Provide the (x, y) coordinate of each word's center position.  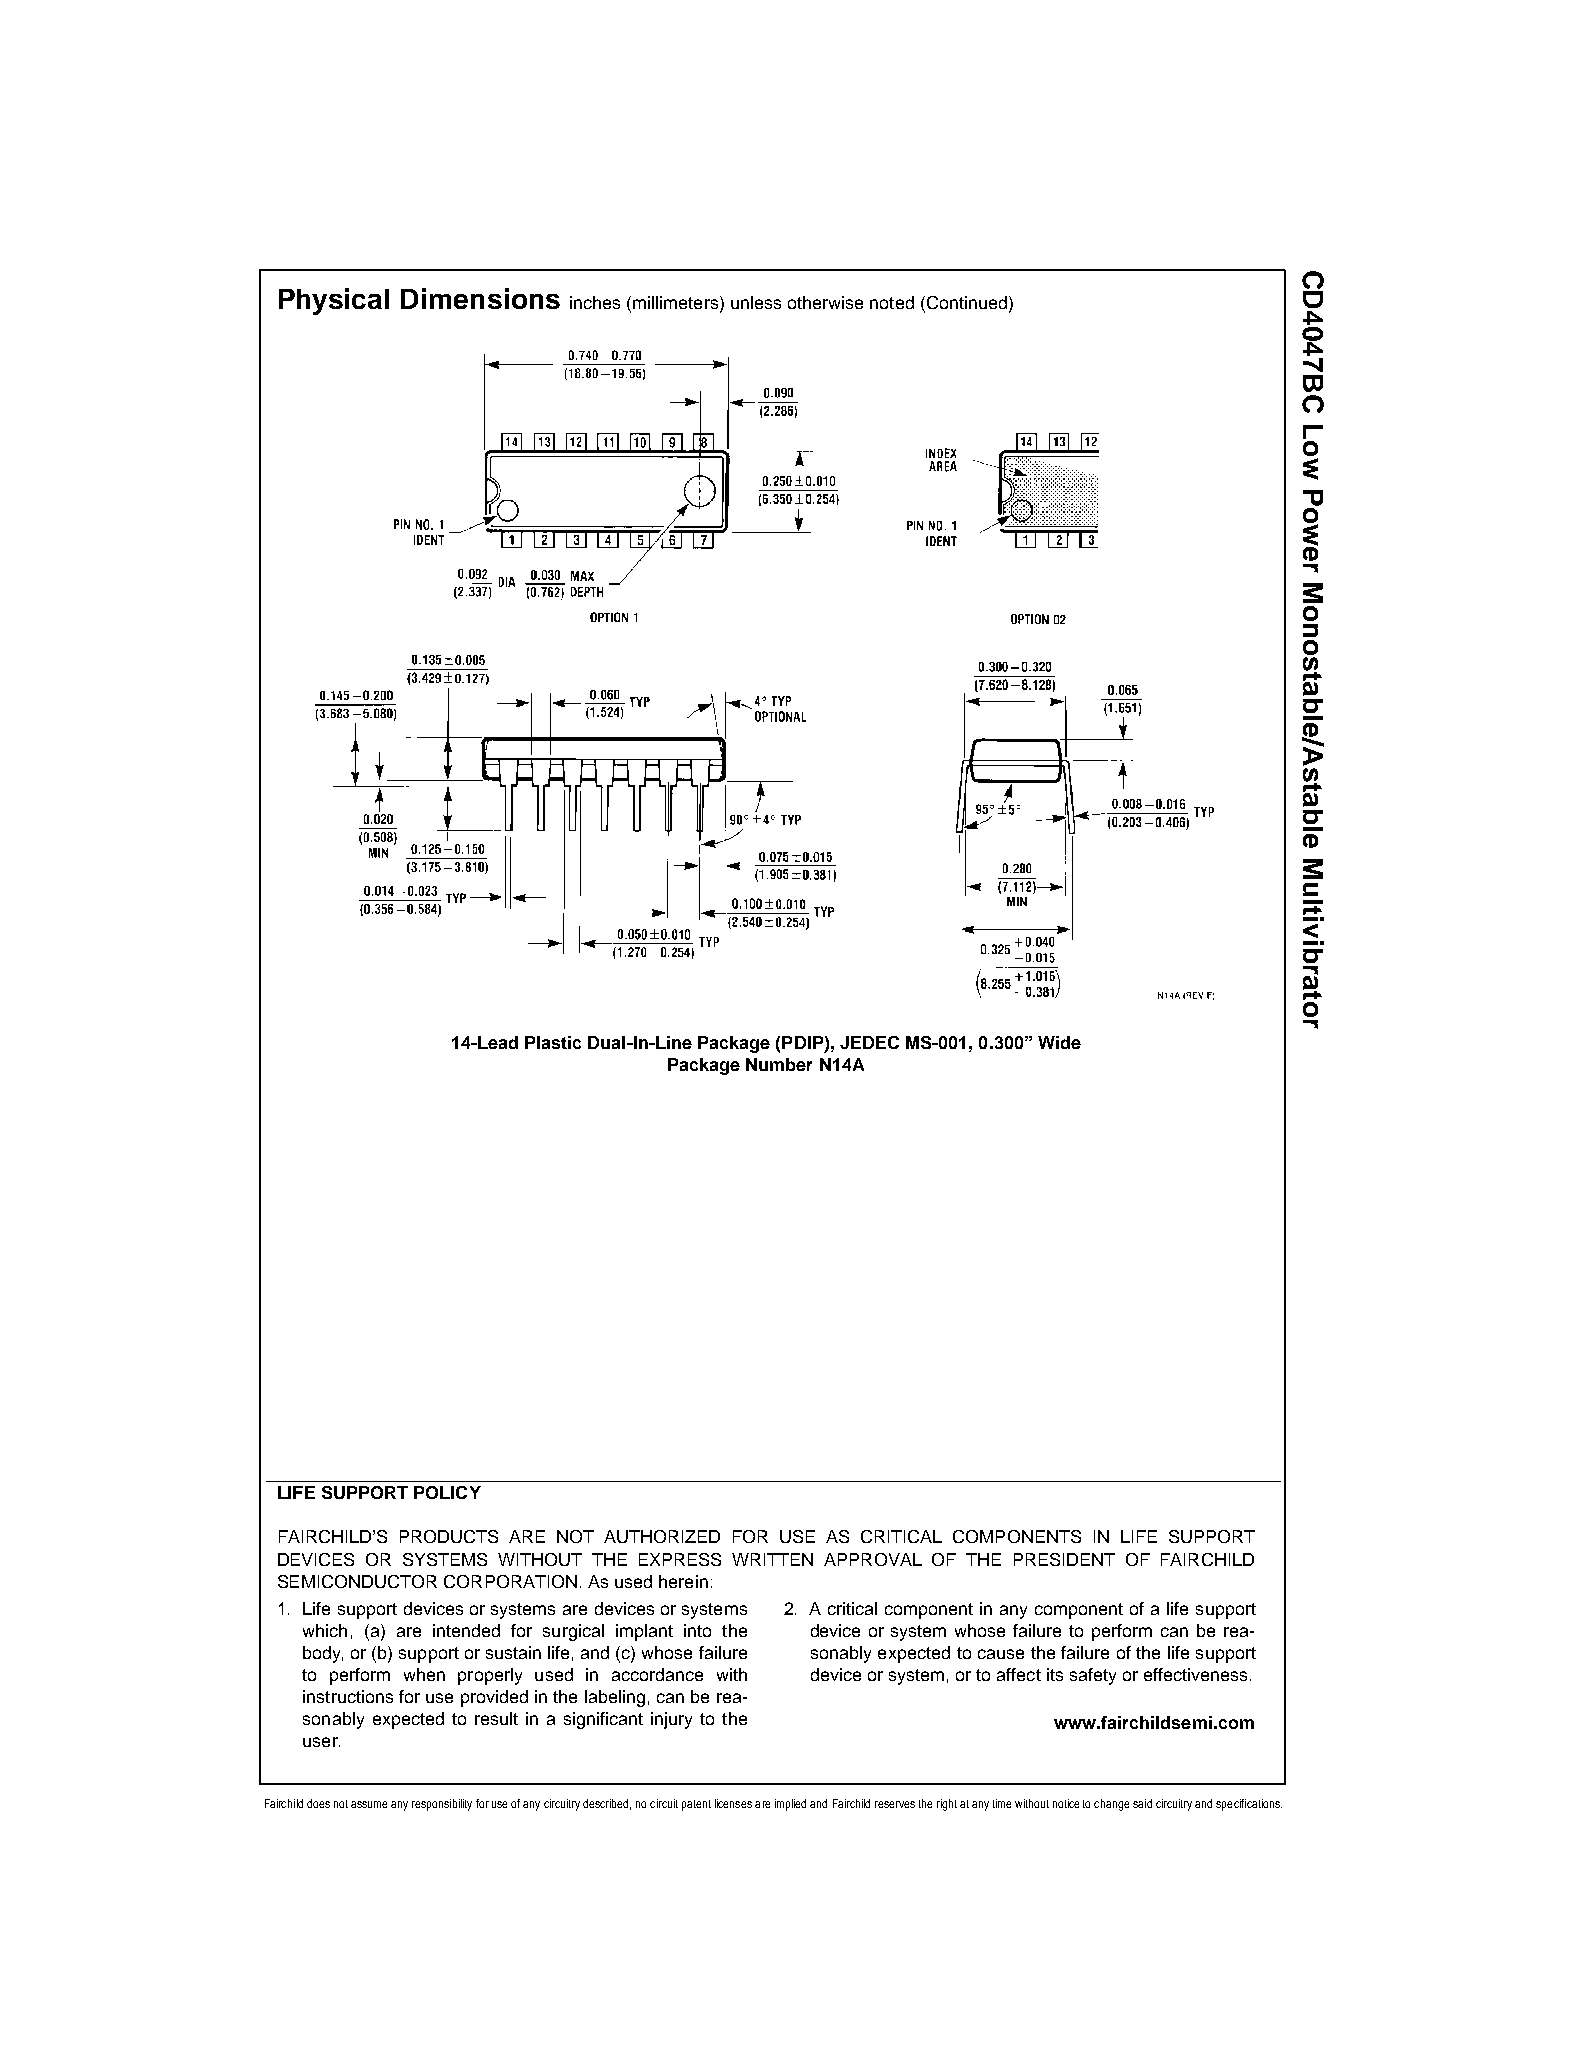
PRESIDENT (1064, 1559)
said (1142, 1803)
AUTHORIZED (662, 1536)
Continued (967, 304)
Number (779, 1064)
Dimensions (480, 298)
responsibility (442, 1805)
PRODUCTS (449, 1536)
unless (756, 302)
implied (790, 1805)
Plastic (553, 1042)
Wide (1059, 1042)
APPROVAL (873, 1559)
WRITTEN (772, 1559)
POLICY (447, 1492)
